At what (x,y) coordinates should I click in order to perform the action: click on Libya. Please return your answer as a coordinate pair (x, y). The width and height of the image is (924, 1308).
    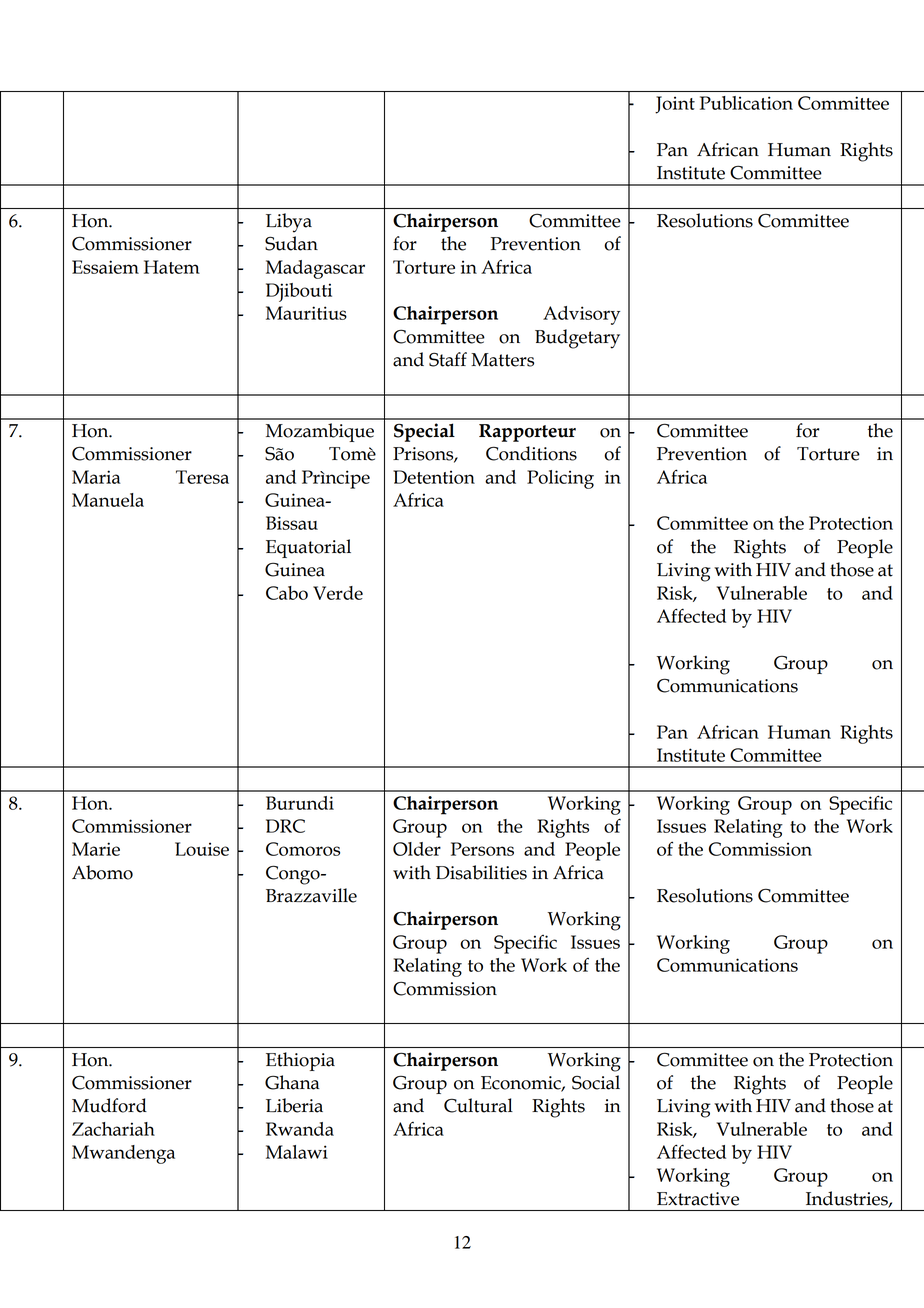
    Looking at the image, I should click on (289, 223).
